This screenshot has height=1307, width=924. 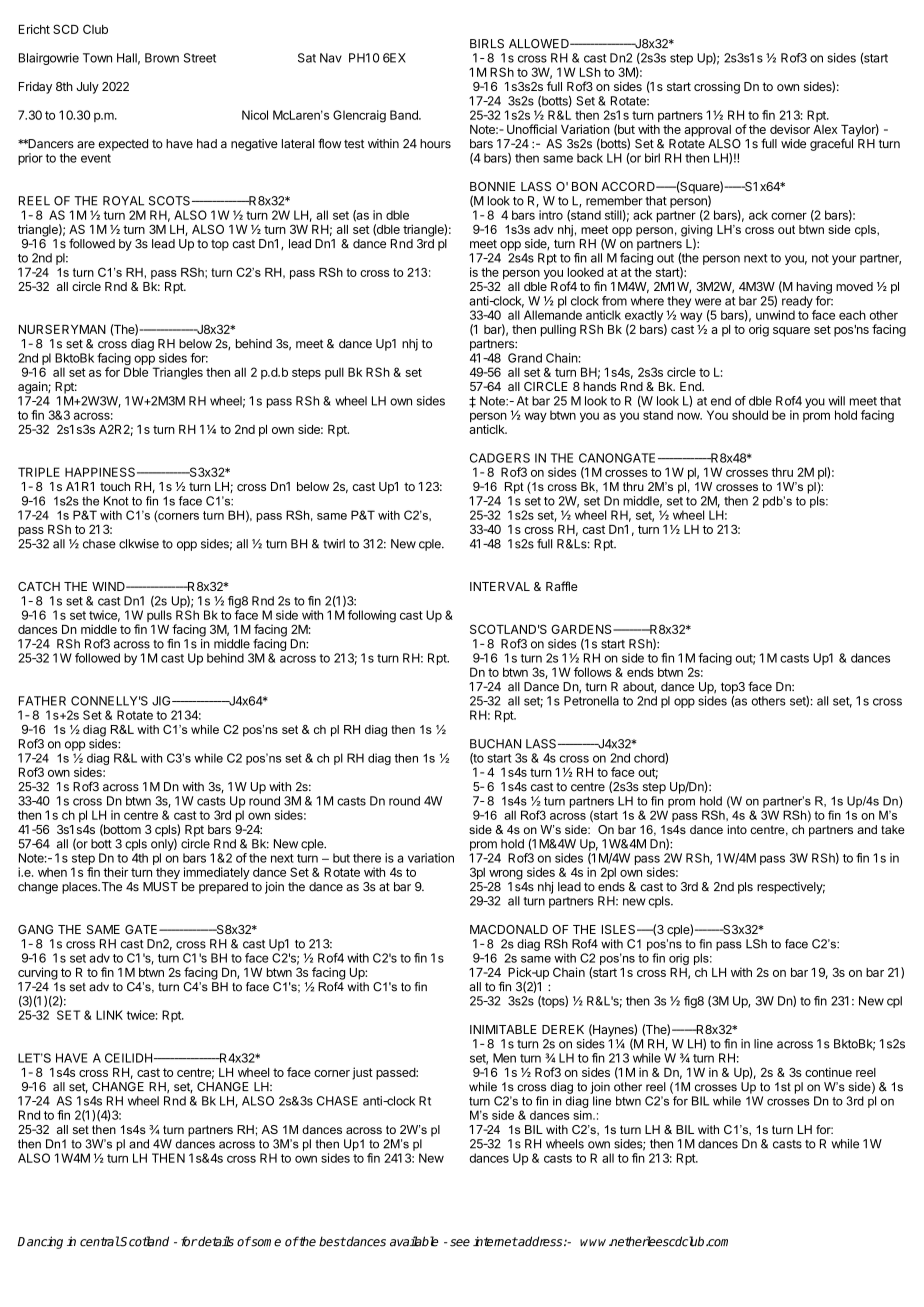 What do you see at coordinates (42, 701) in the screenshot?
I see `FATHER` at bounding box center [42, 701].
